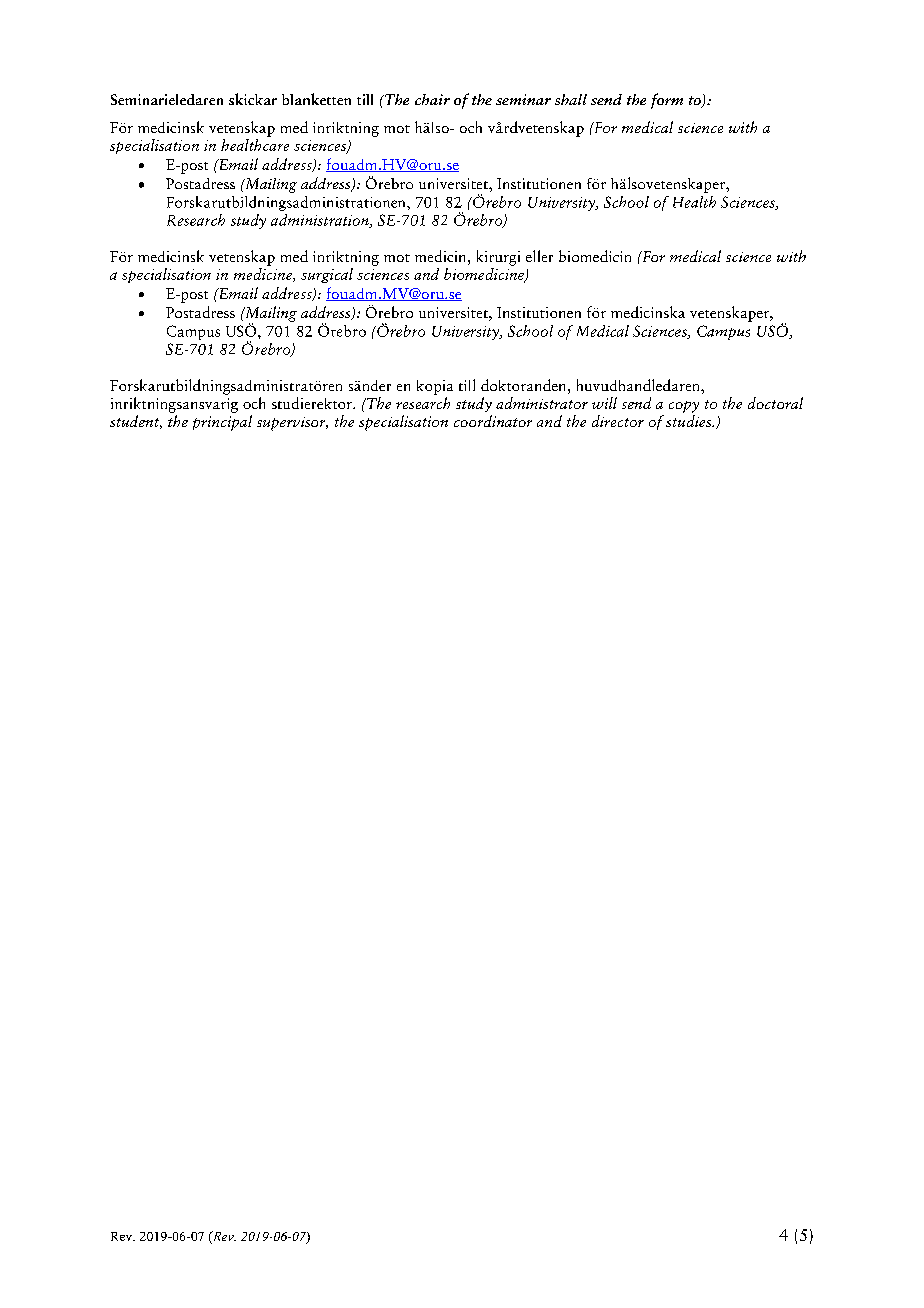 The width and height of the screenshot is (924, 1308). What do you see at coordinates (571, 99) in the screenshot?
I see `shall` at bounding box center [571, 99].
